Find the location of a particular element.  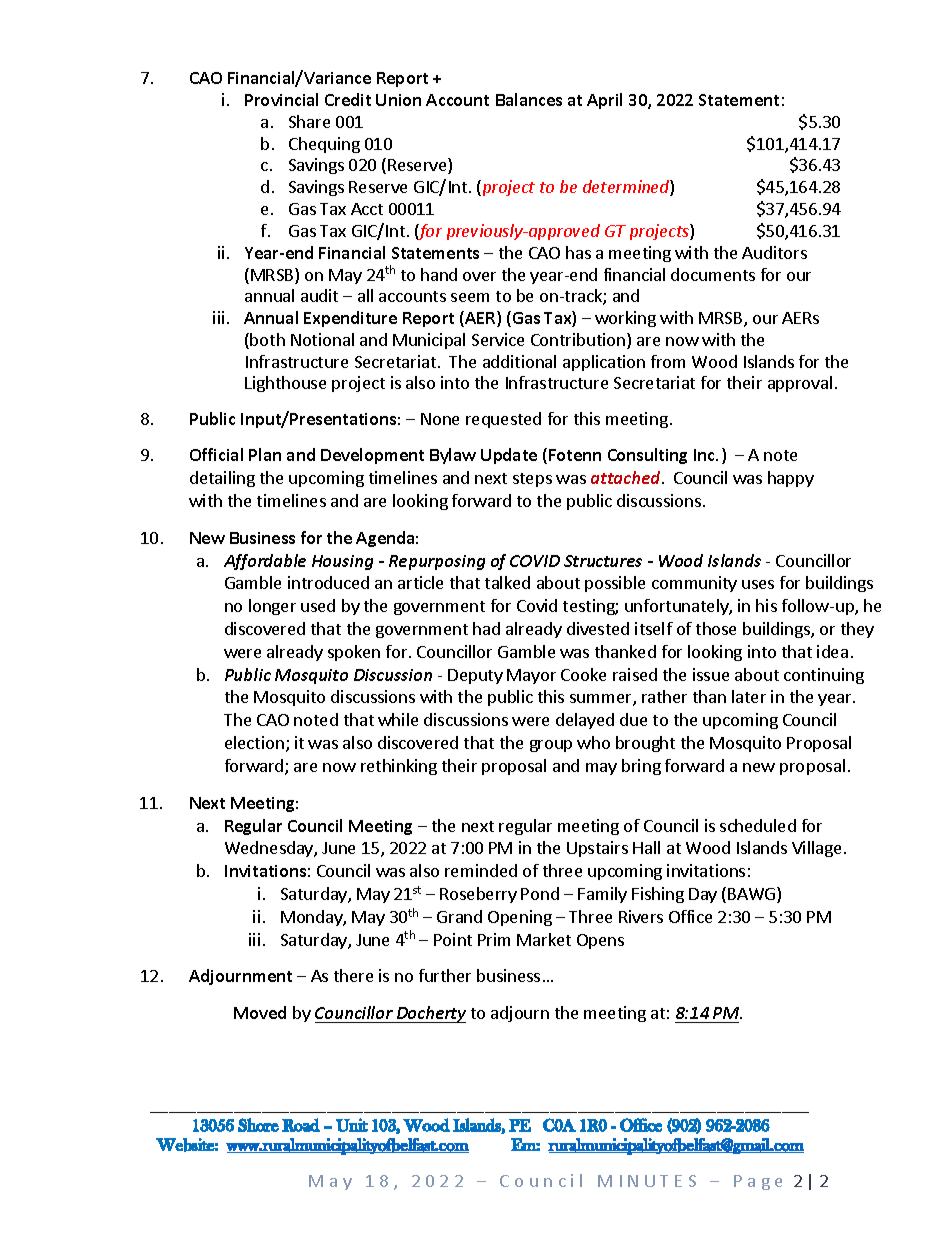

group is located at coordinates (551, 746).
